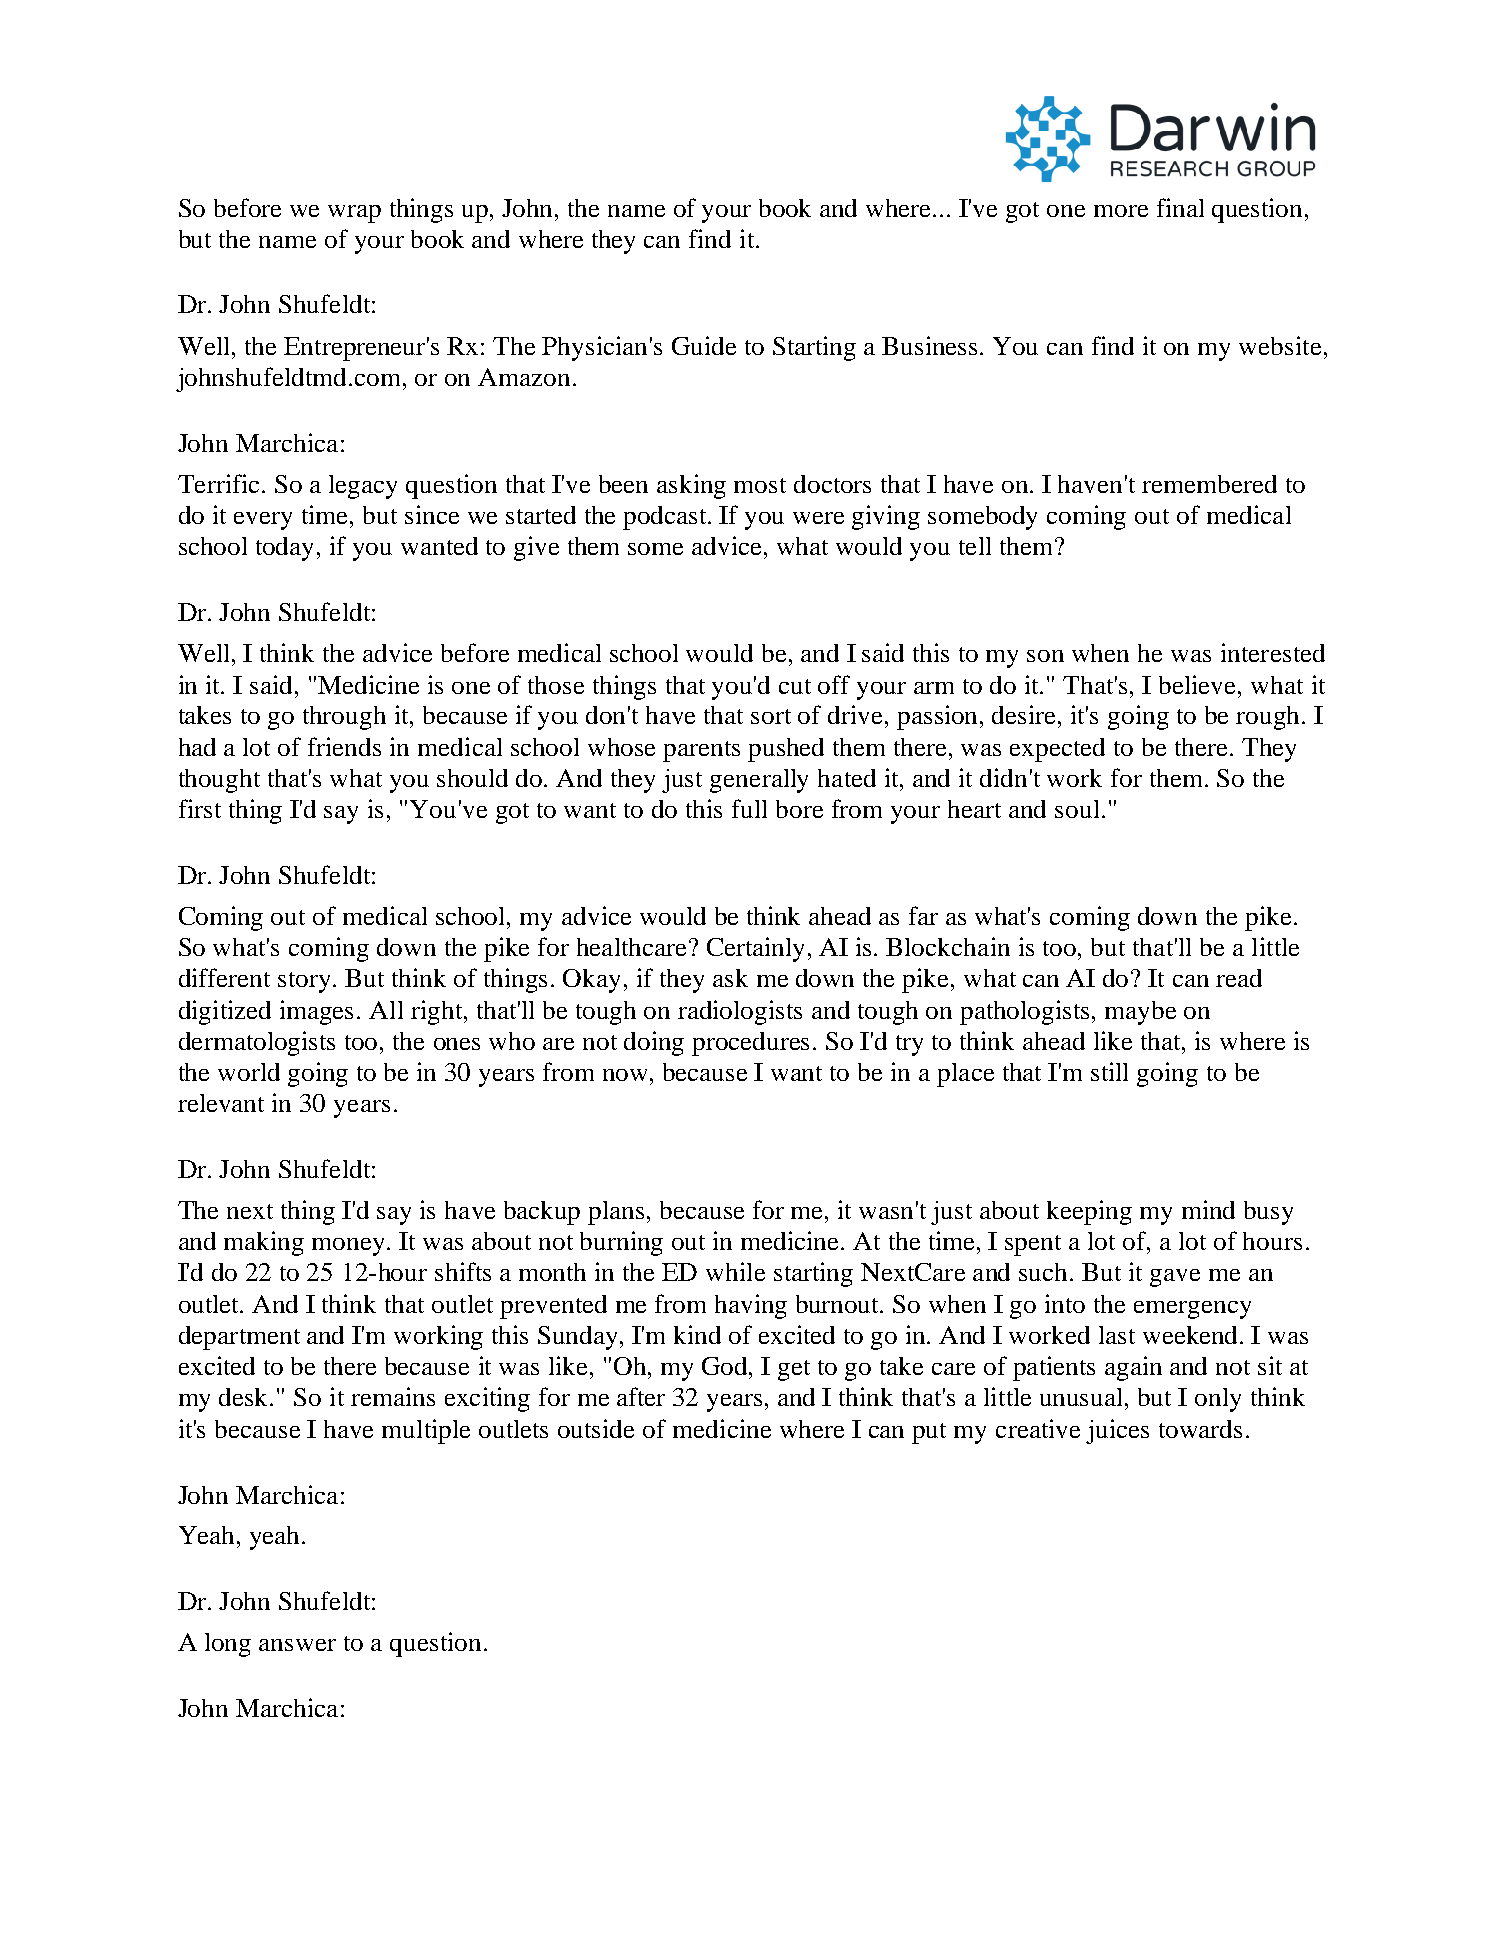 This document has width=1510, height=1954. I want to click on gave, so click(1175, 1278).
